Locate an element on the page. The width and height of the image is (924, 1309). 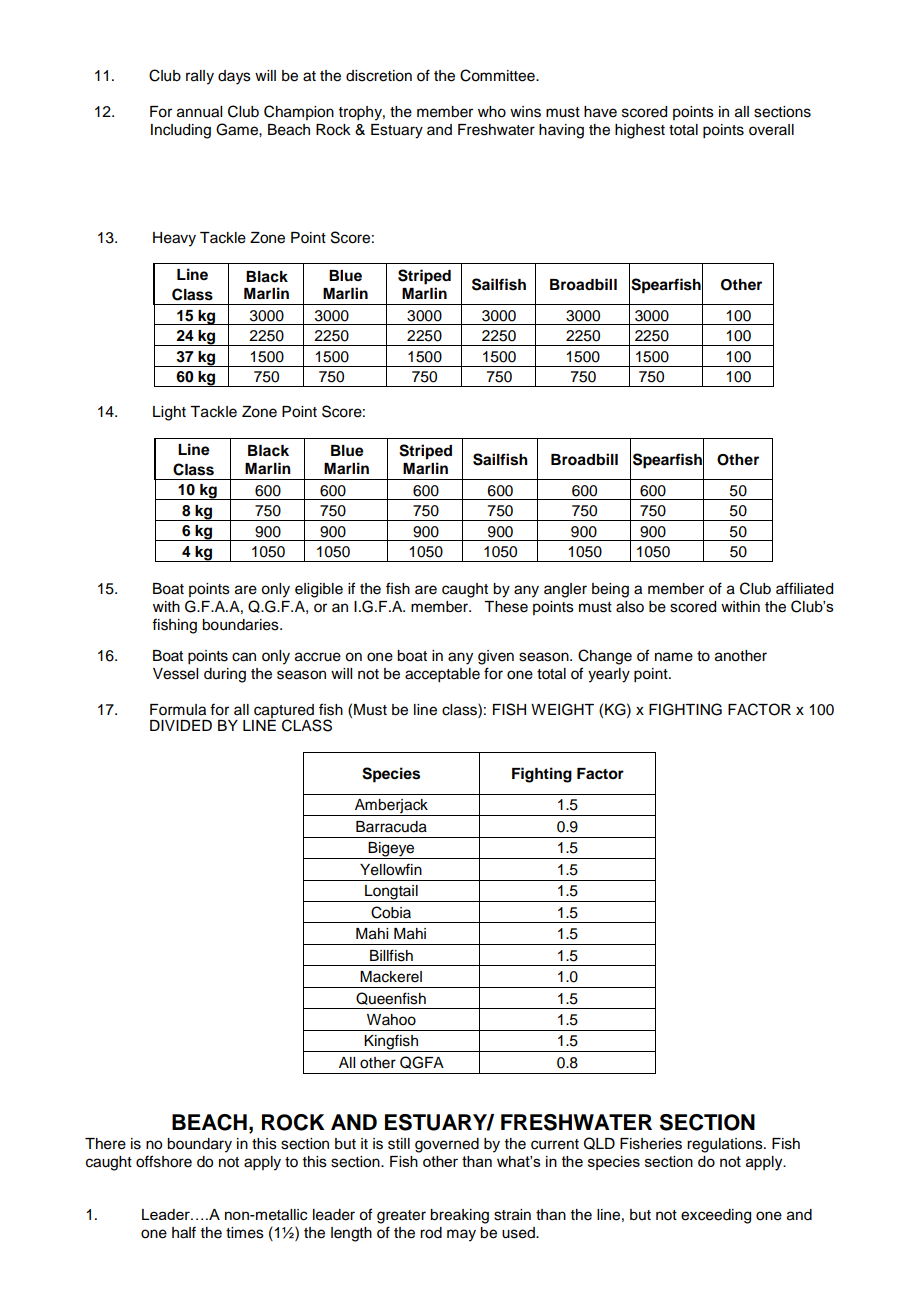
breaking is located at coordinates (459, 1216).
